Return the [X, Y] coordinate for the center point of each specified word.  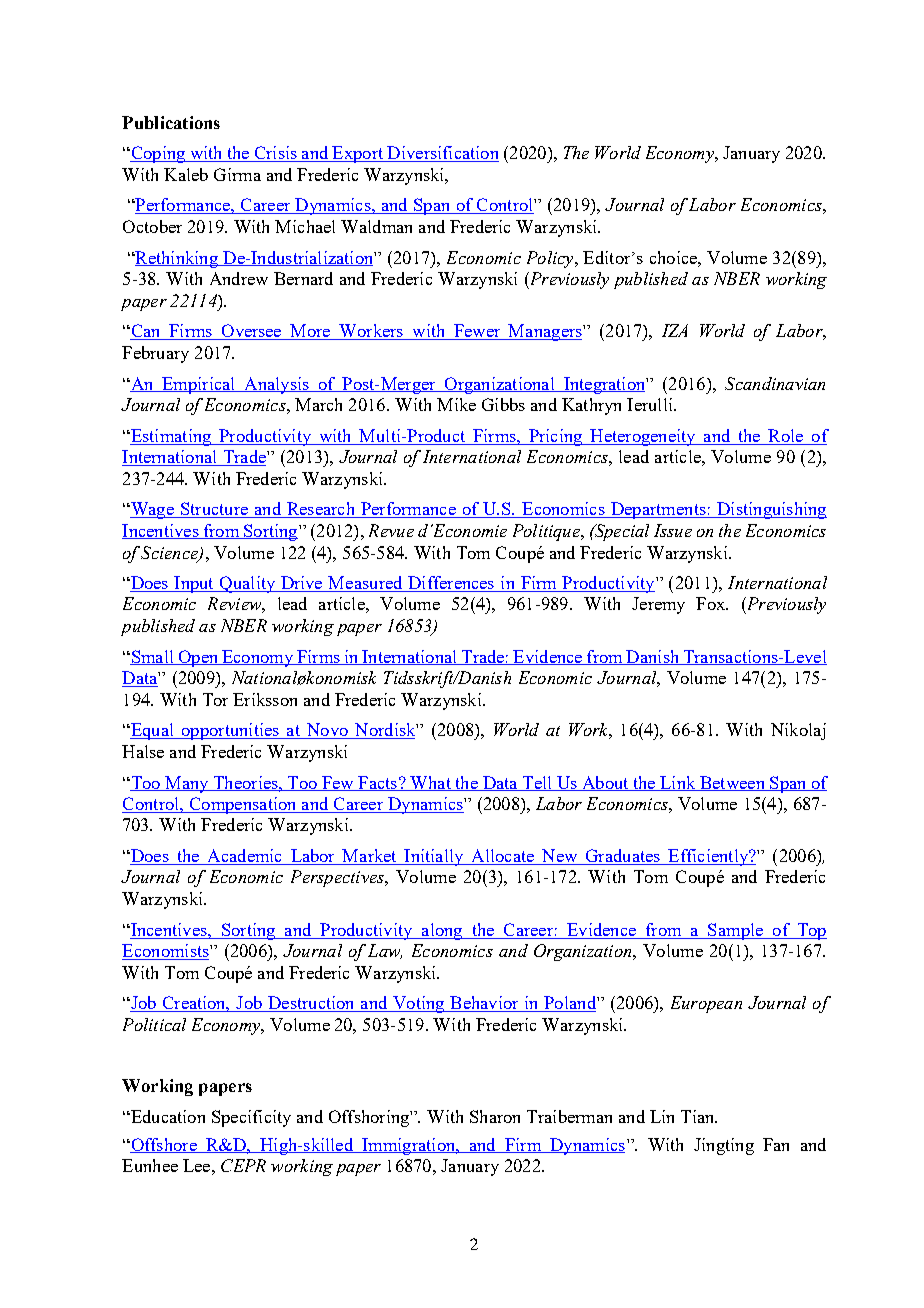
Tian [699, 1116]
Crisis [275, 154]
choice [674, 257]
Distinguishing [771, 510]
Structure [214, 510]
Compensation [243, 805]
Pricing [555, 437]
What [430, 783]
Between [732, 783]
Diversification [442, 154]
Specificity [251, 1118]
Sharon [495, 1116]
